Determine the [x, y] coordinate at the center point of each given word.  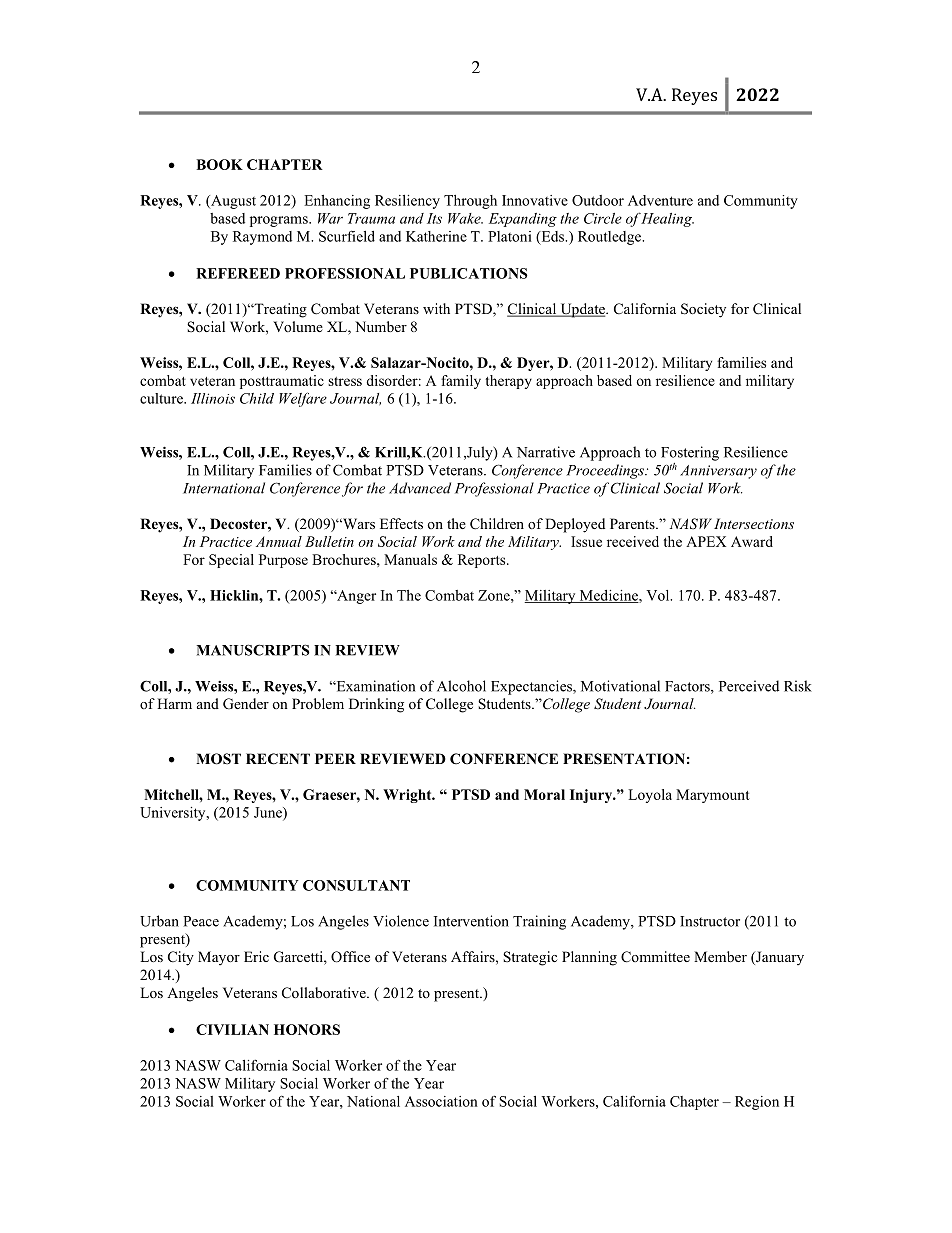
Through [470, 202]
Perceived [749, 686]
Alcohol [461, 686]
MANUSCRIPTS [253, 650]
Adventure [660, 200]
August [232, 202]
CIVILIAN [232, 1029]
